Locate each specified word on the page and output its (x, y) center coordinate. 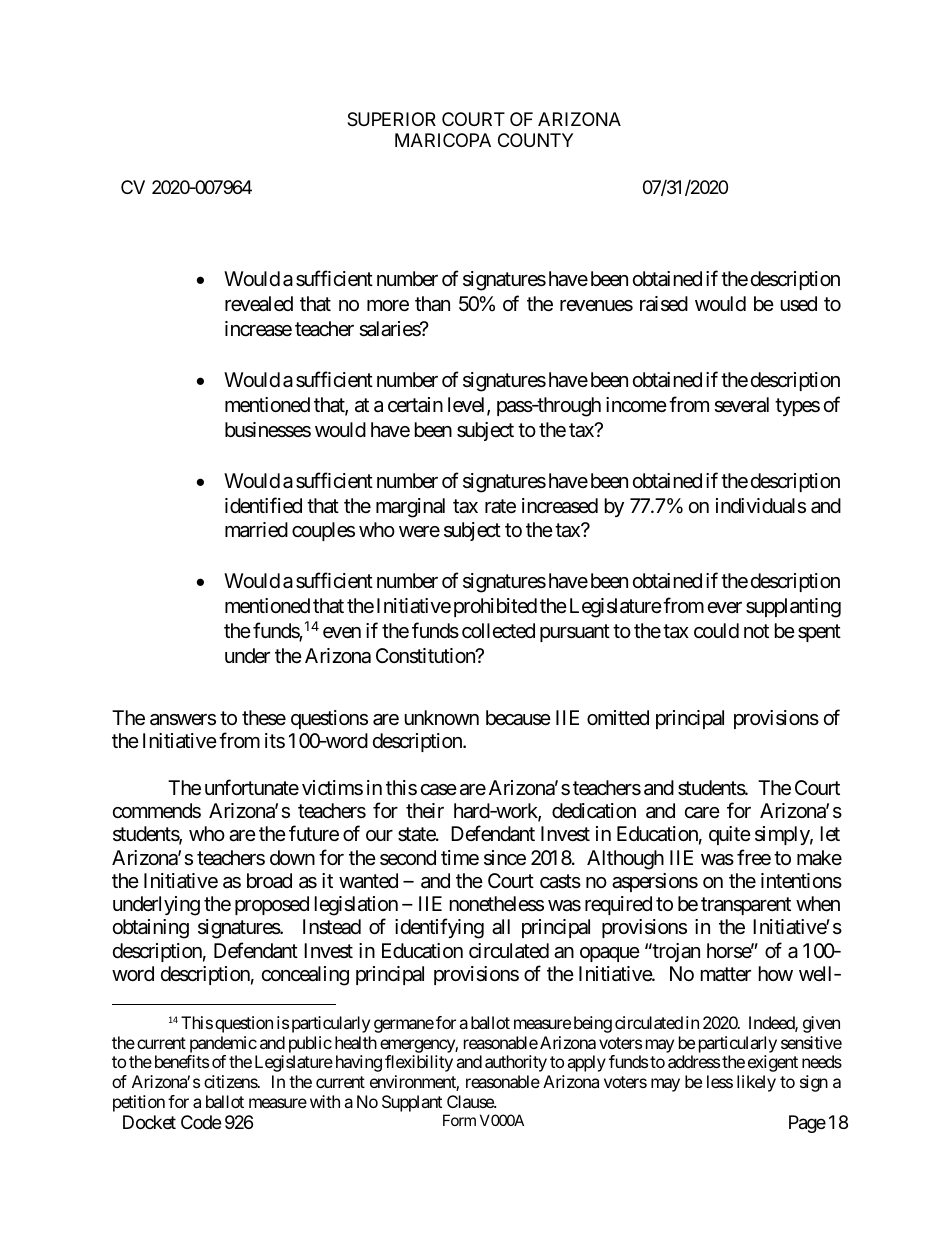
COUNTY (535, 140)
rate (500, 506)
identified (263, 505)
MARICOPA (443, 140)
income (636, 404)
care (702, 813)
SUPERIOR (391, 119)
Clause (471, 1101)
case (439, 790)
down (292, 857)
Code (201, 1122)
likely (756, 1083)
